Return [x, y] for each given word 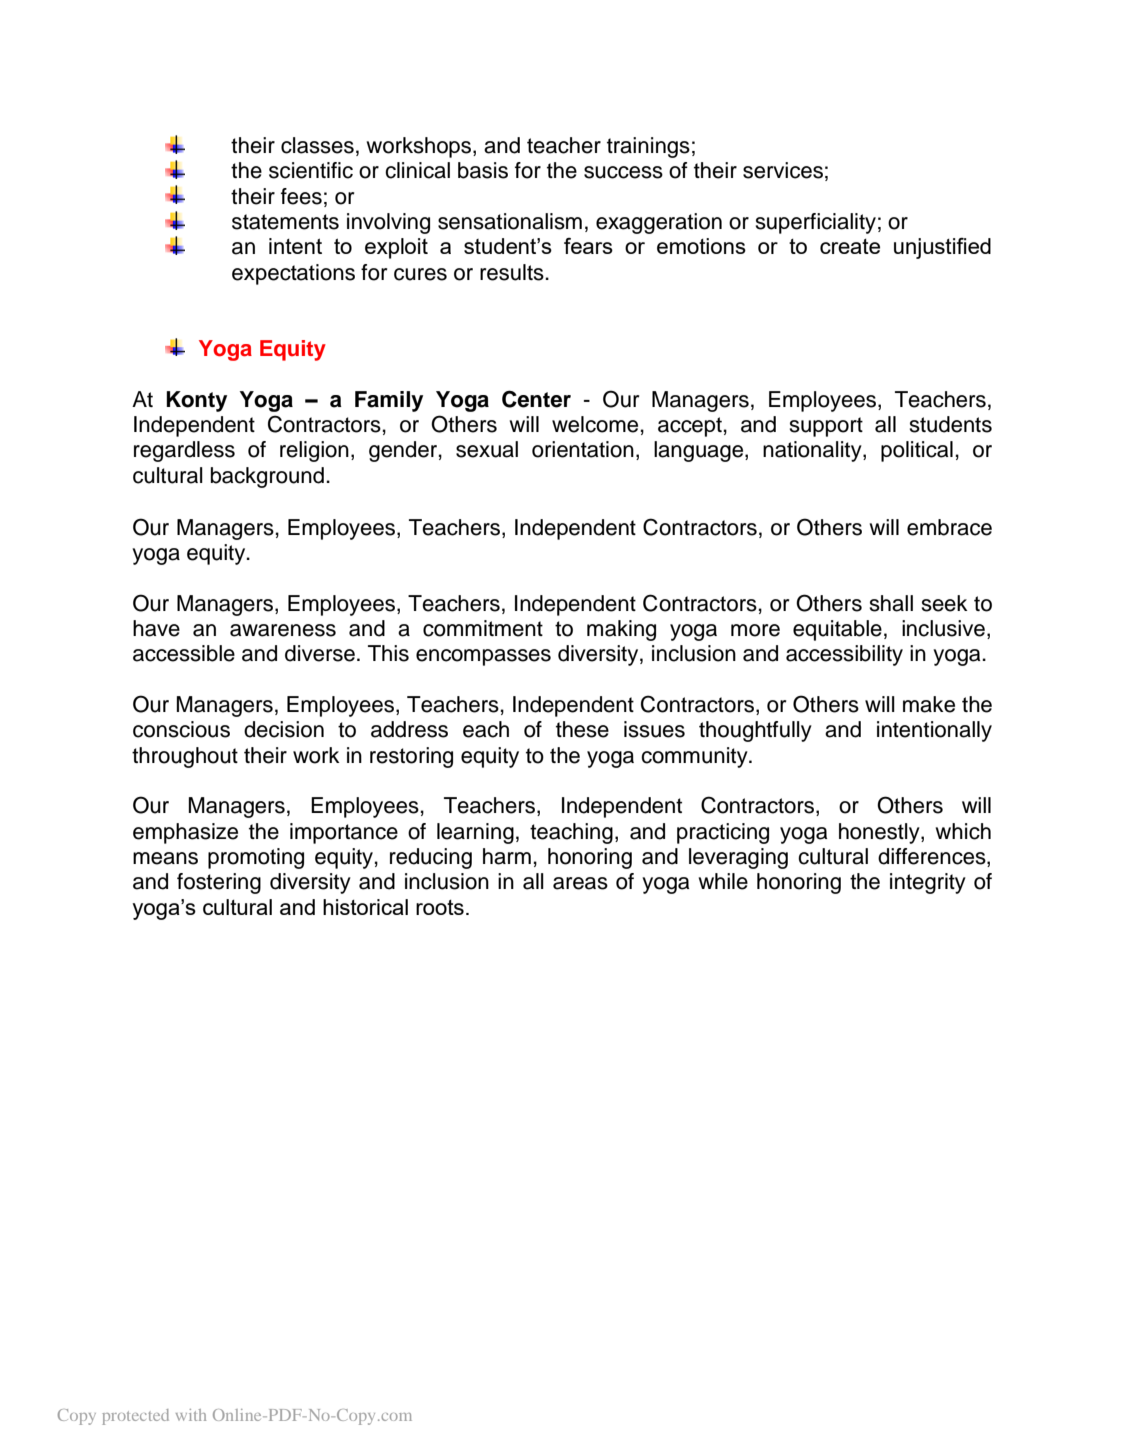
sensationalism [510, 221]
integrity [928, 883]
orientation [583, 449]
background [267, 477]
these [582, 729]
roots [440, 907]
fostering [219, 883]
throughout [185, 757]
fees [301, 196]
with [191, 1415]
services [783, 170]
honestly [880, 833]
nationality [813, 451]
